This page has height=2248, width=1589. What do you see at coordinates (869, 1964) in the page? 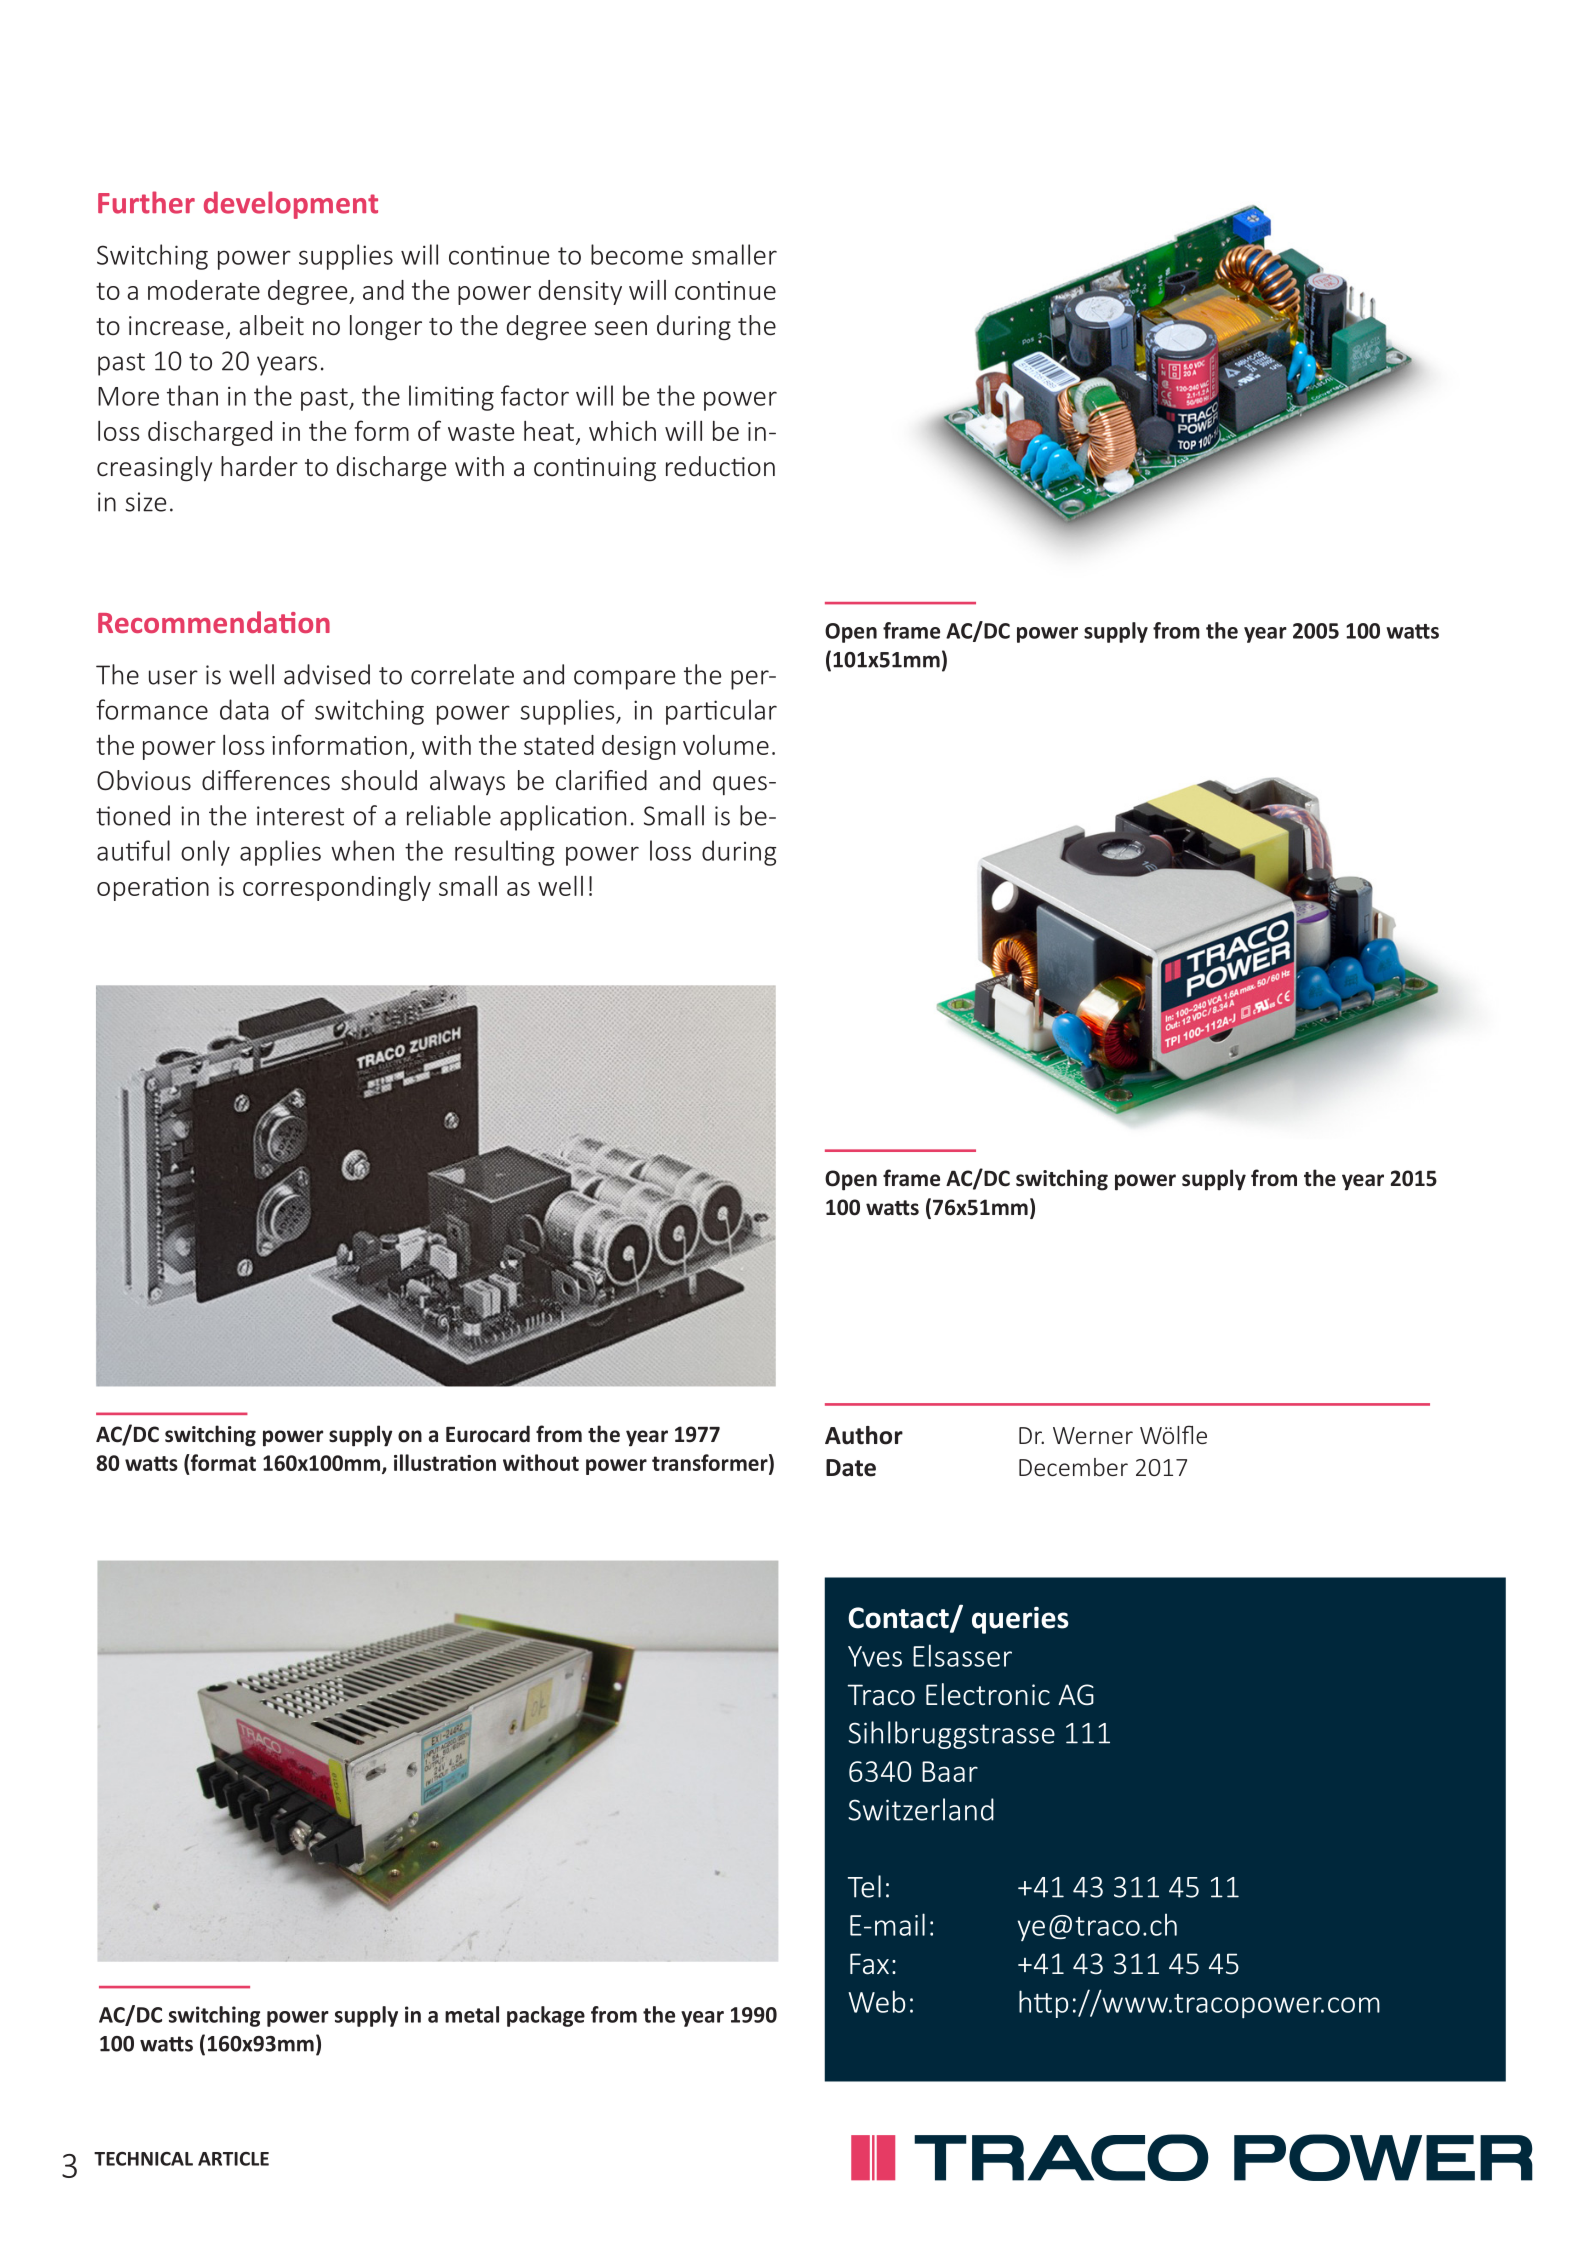
I see `Fax` at bounding box center [869, 1964].
